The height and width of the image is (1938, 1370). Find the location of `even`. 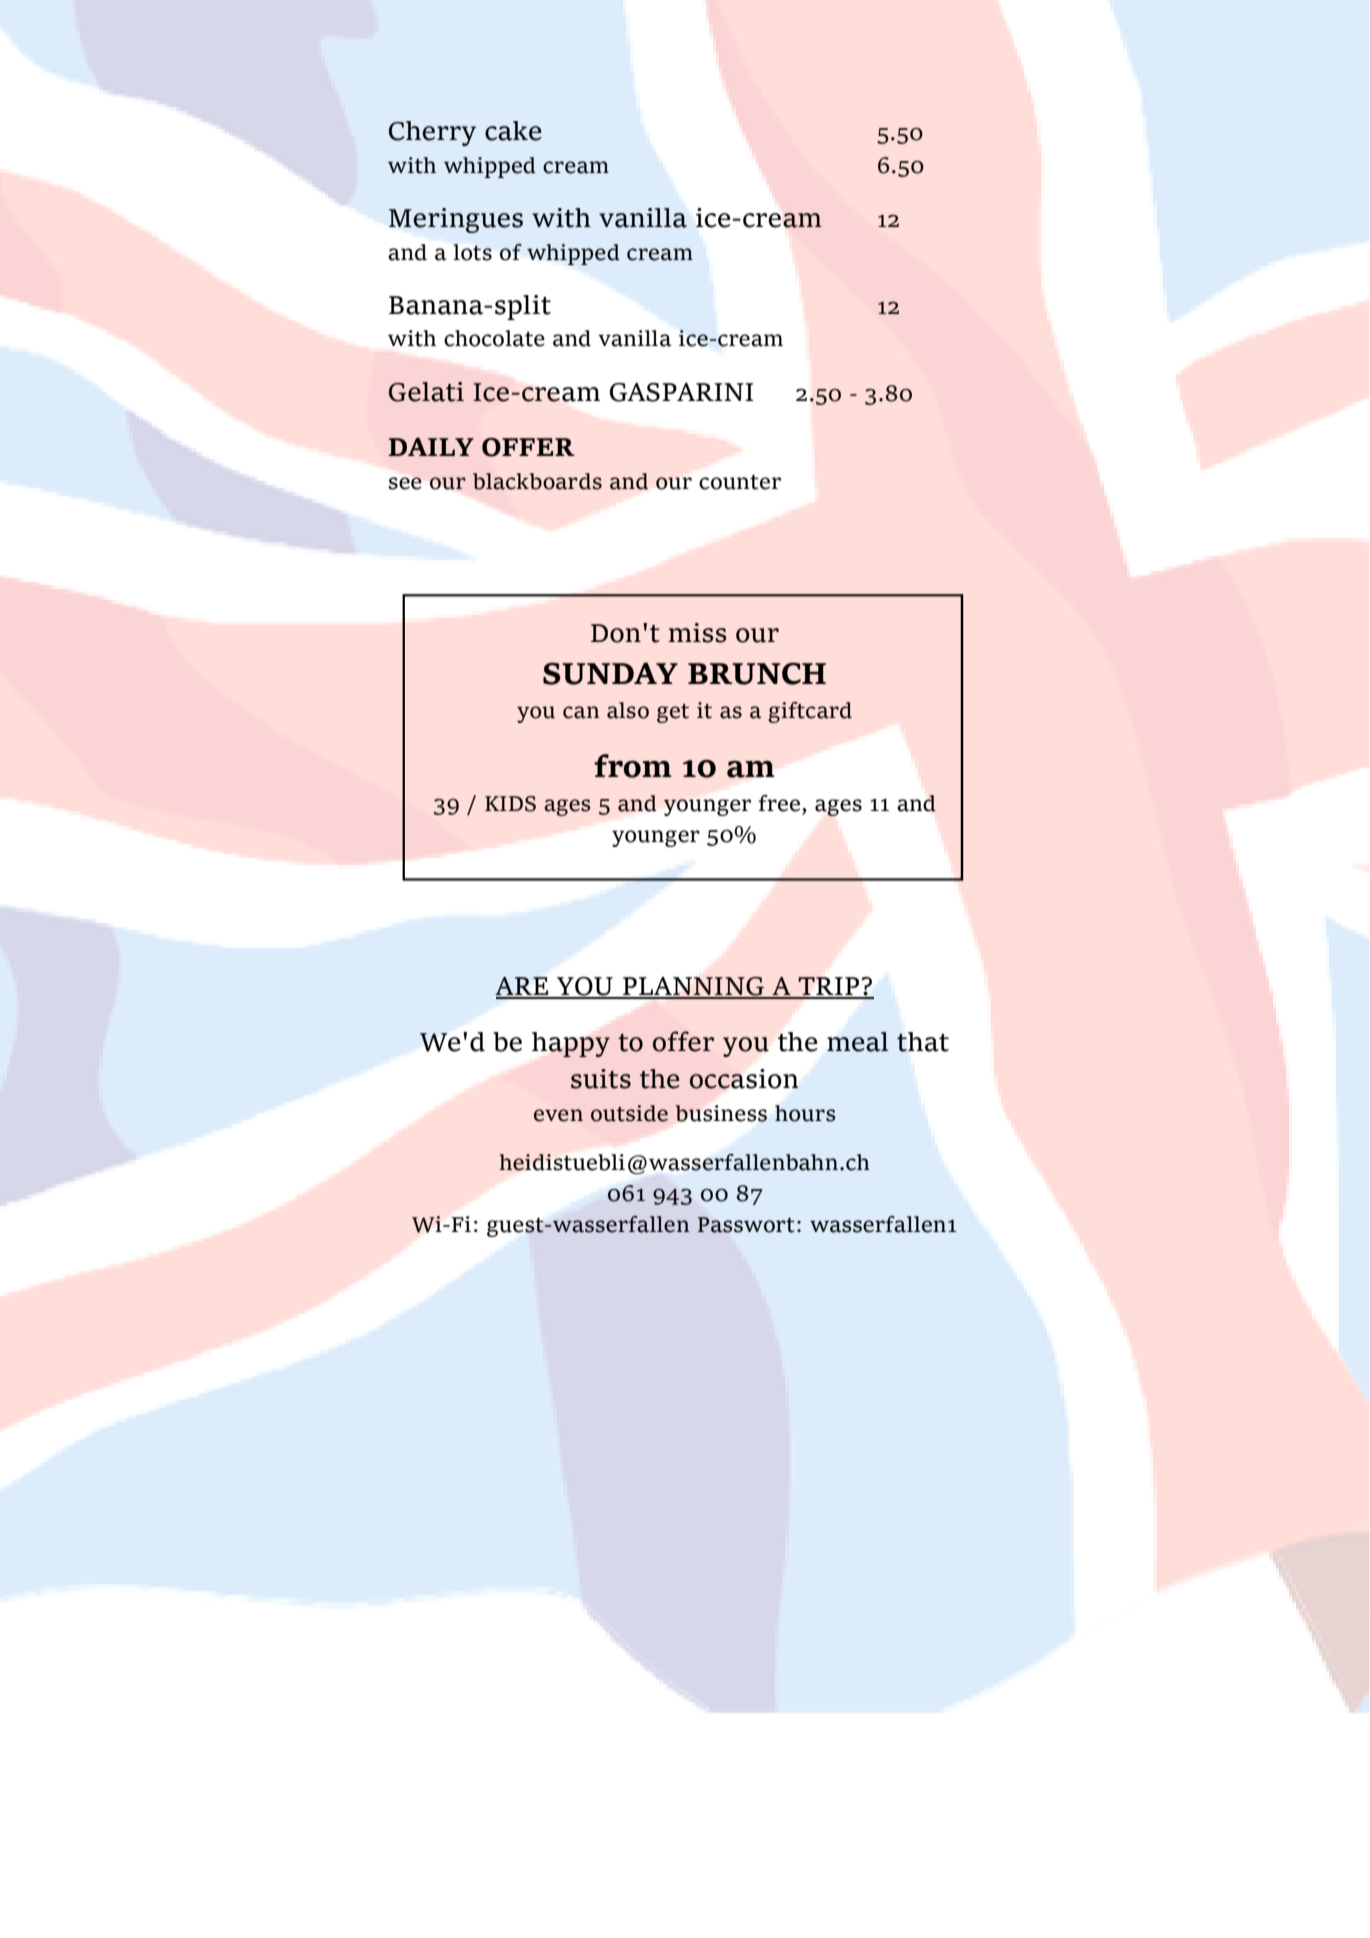

even is located at coordinates (558, 1115).
